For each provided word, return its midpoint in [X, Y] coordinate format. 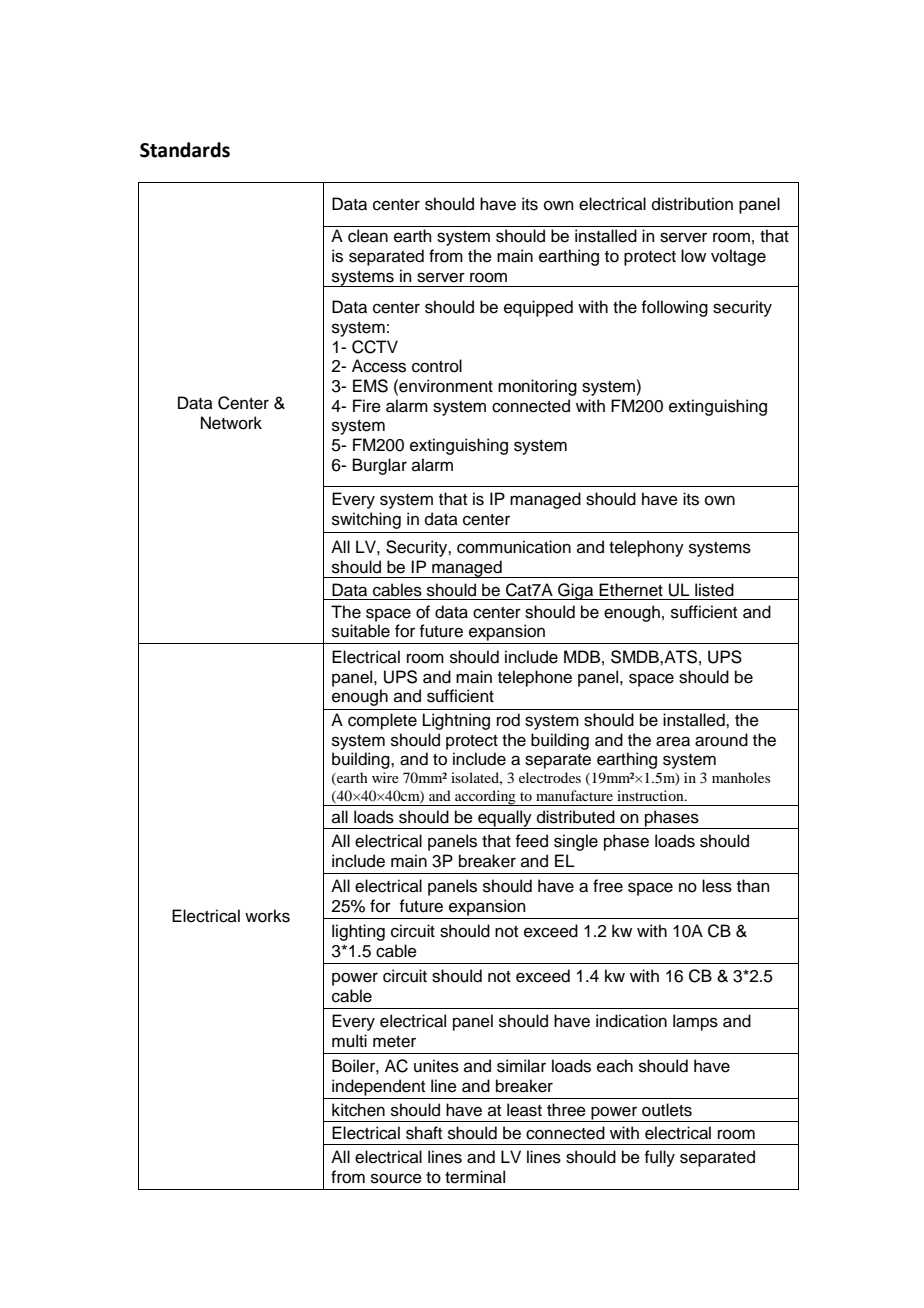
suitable [361, 631]
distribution [692, 204]
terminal [475, 1177]
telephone [535, 678]
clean [368, 236]
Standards [185, 150]
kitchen [358, 1110]
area [673, 741]
